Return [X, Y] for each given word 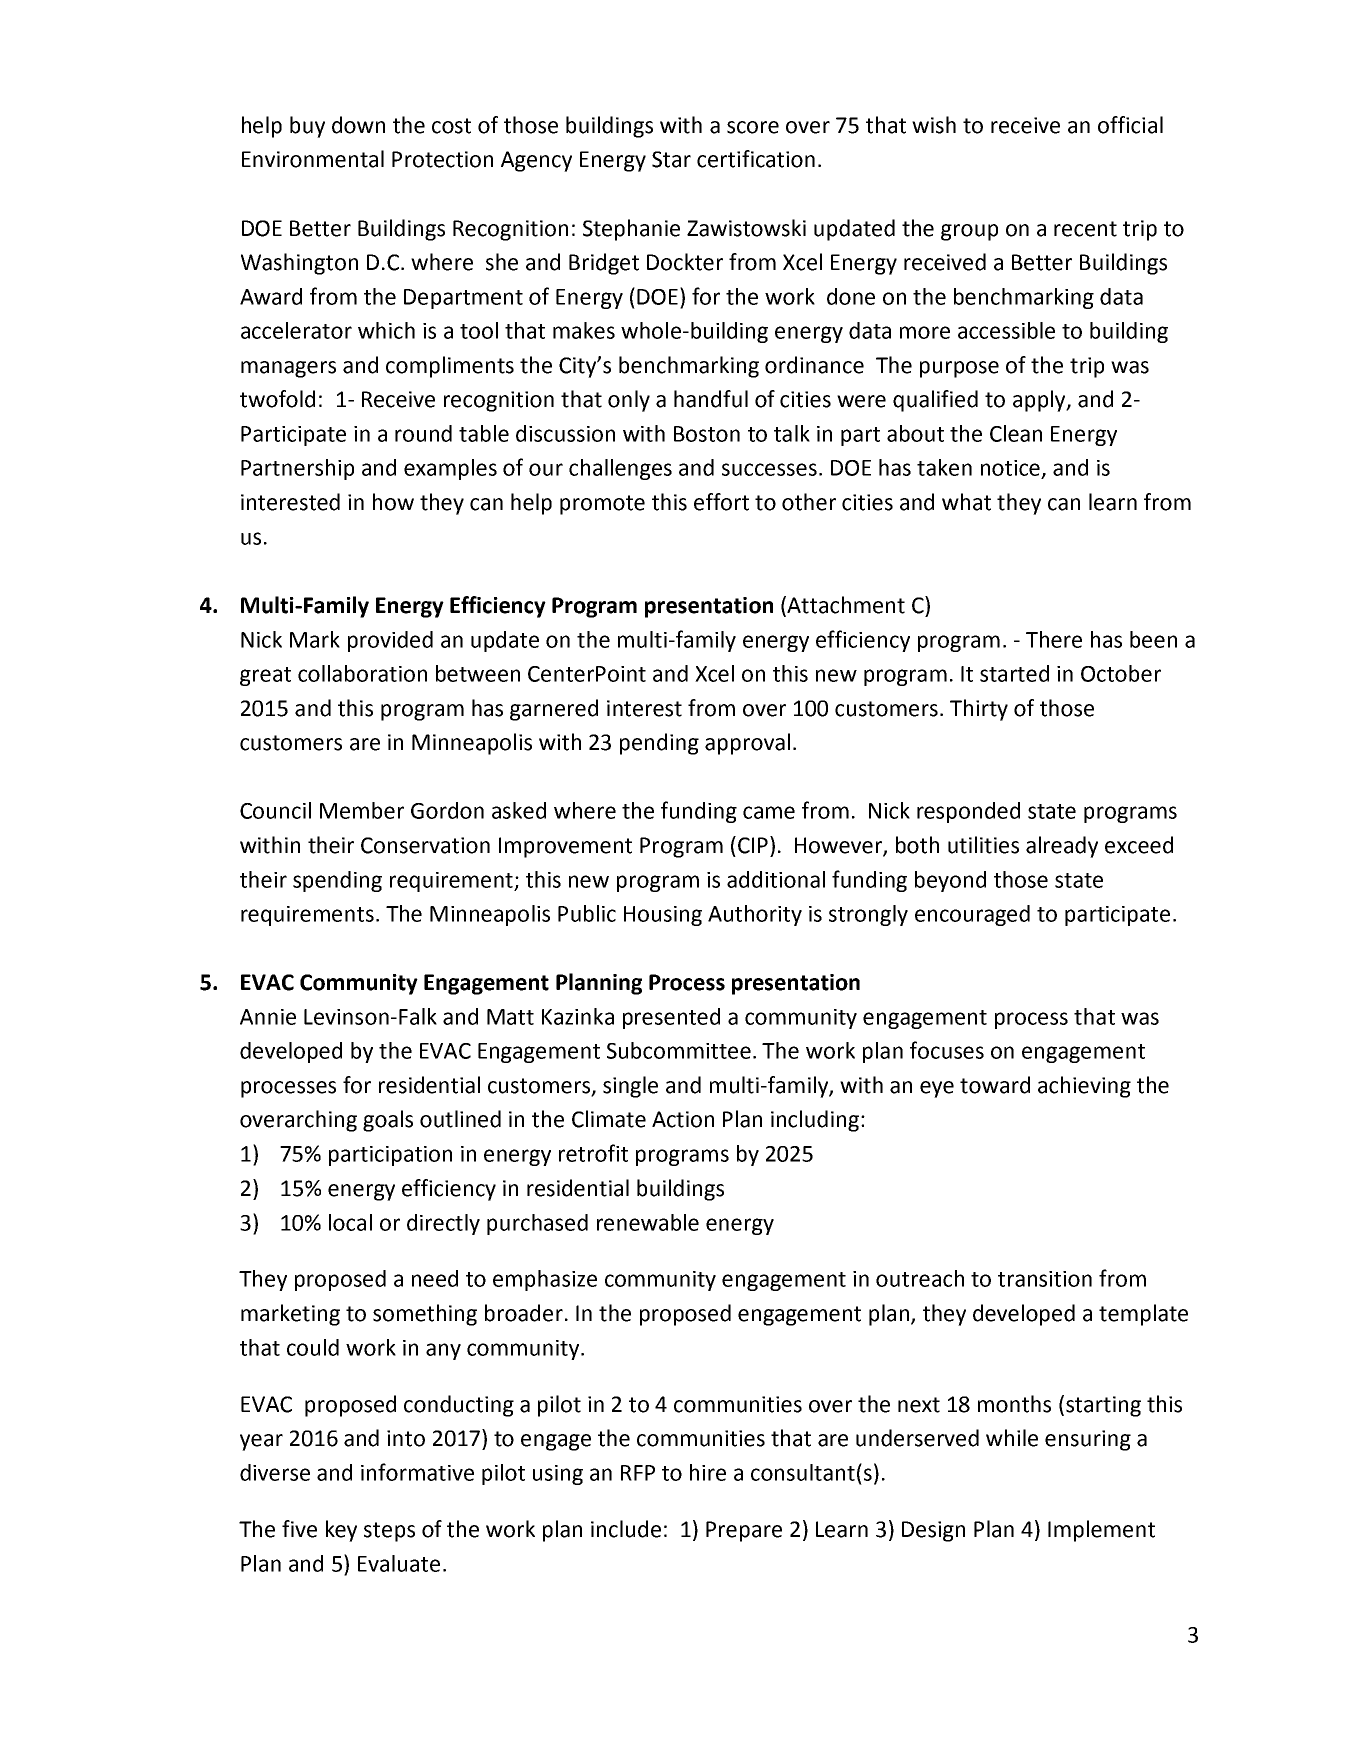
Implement [1101, 1531]
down [358, 125]
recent [1085, 229]
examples [450, 469]
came [769, 812]
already [1062, 847]
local [350, 1222]
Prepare [744, 1531]
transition [1045, 1279]
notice [1010, 468]
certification [756, 159]
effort [721, 502]
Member [362, 810]
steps [389, 1532]
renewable [648, 1222]
